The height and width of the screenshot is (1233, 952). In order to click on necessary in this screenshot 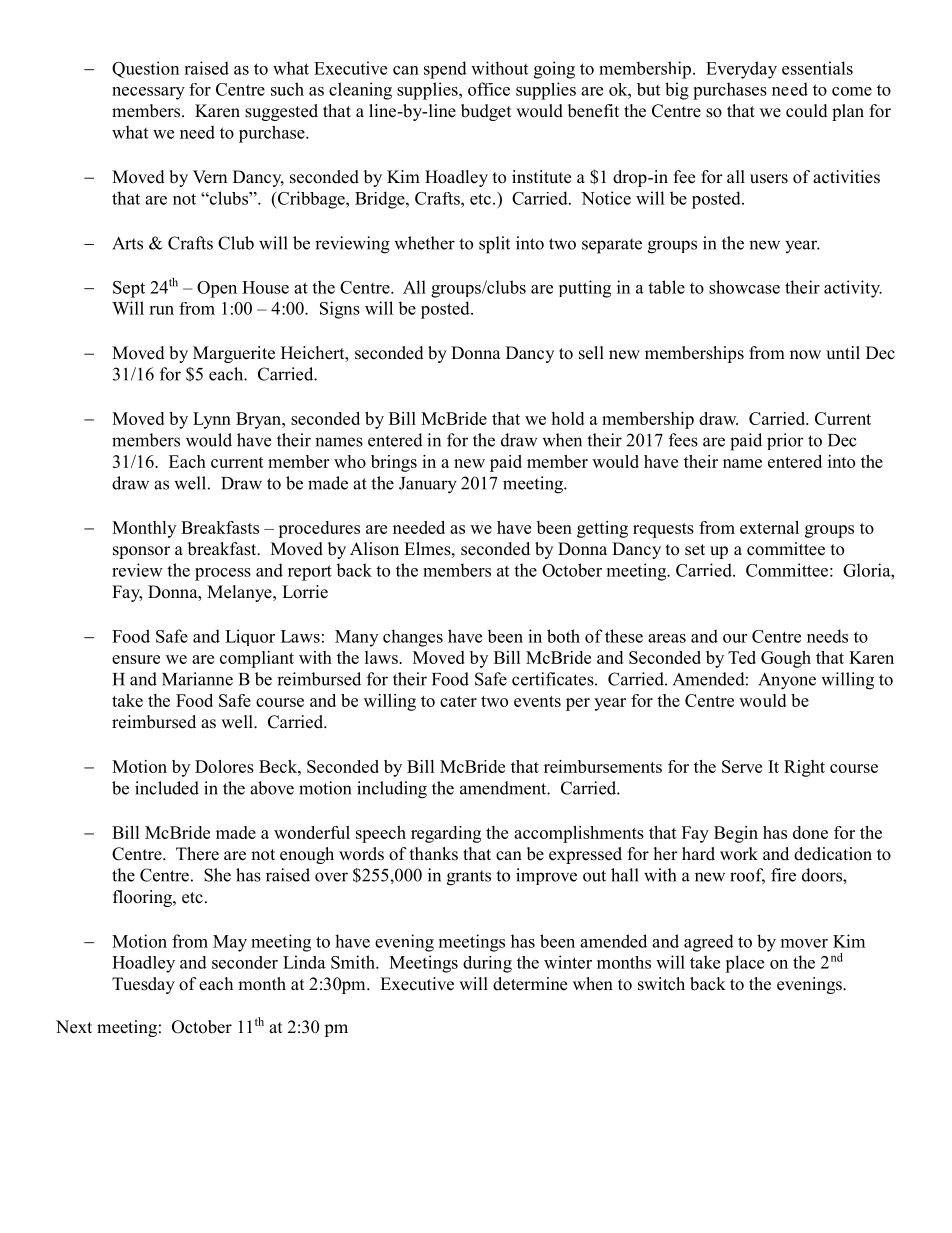, I will do `click(148, 93)`.
